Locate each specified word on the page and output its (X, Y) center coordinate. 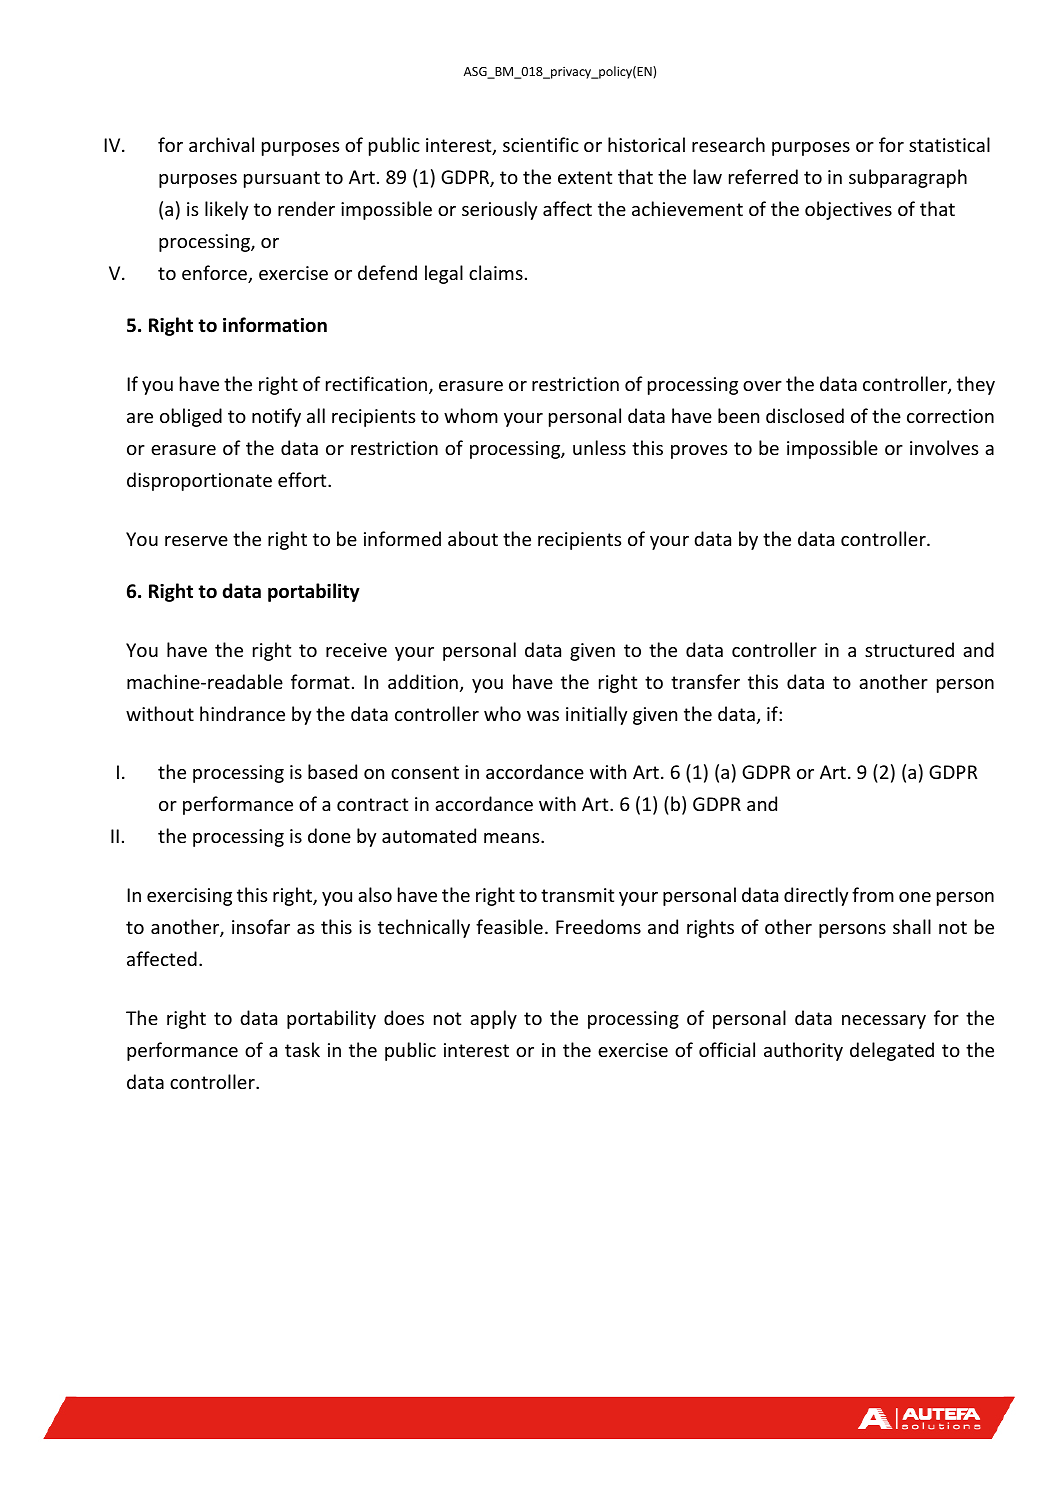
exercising (189, 897)
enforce (215, 274)
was (543, 716)
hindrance (242, 713)
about (473, 538)
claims (496, 272)
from (873, 894)
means (513, 838)
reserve (196, 541)
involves (944, 447)
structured (909, 649)
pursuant (282, 179)
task (302, 1049)
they (976, 385)
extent (585, 177)
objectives (848, 210)
